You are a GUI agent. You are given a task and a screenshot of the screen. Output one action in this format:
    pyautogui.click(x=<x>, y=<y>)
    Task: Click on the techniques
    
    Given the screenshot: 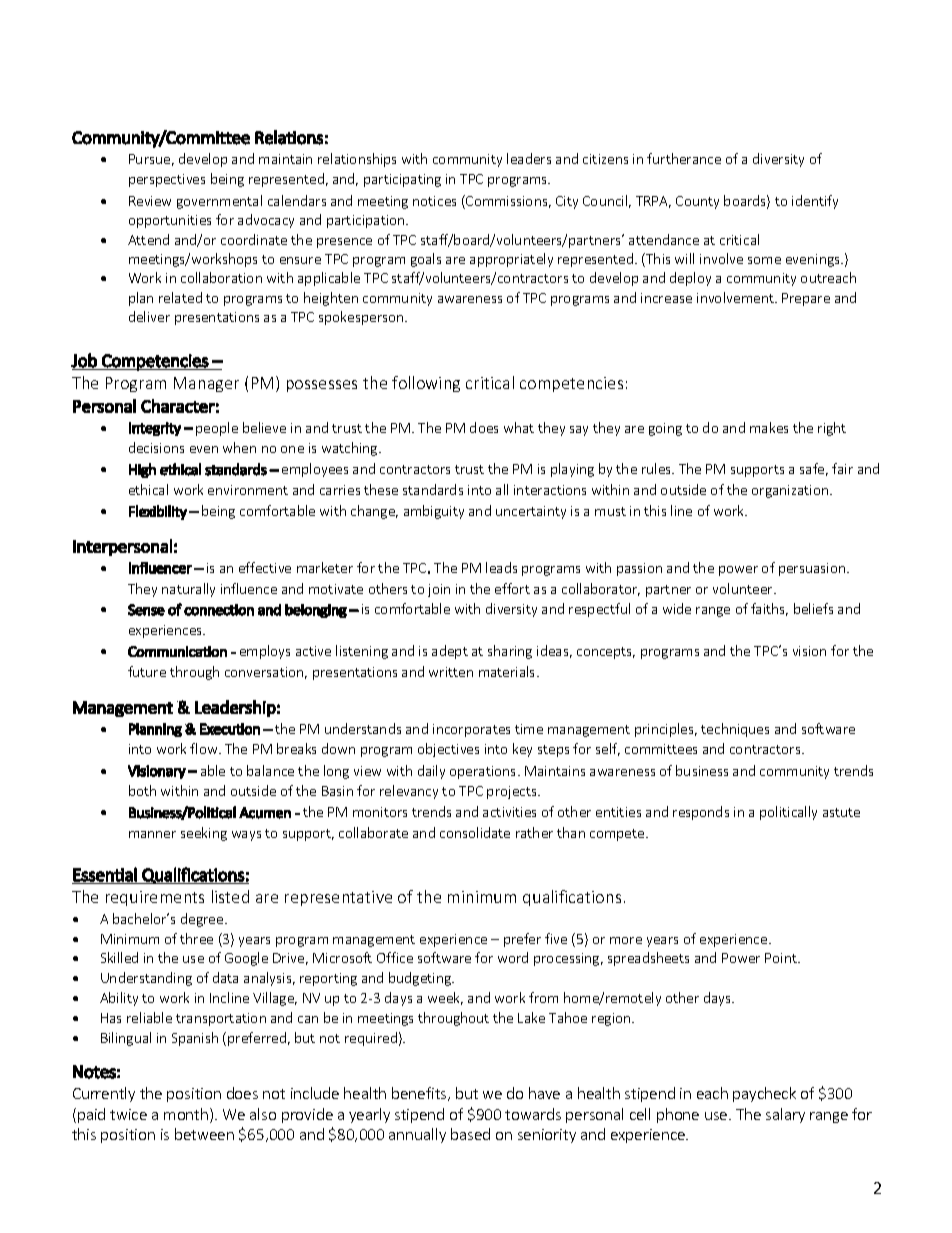 What is the action you would take?
    pyautogui.click(x=735, y=730)
